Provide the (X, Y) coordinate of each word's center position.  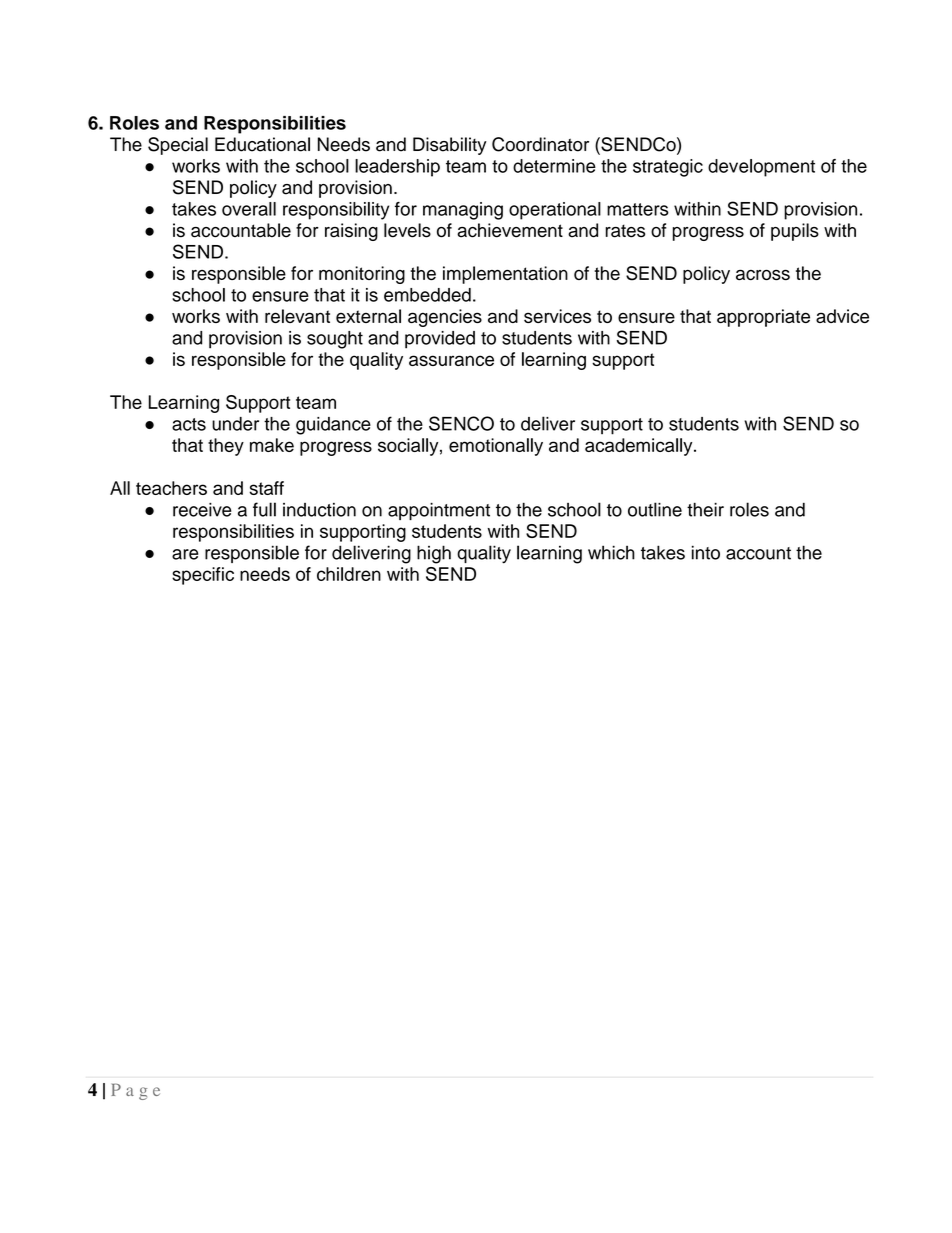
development (761, 168)
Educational (262, 144)
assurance (451, 360)
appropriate (763, 318)
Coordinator (540, 144)
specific (203, 576)
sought (335, 340)
